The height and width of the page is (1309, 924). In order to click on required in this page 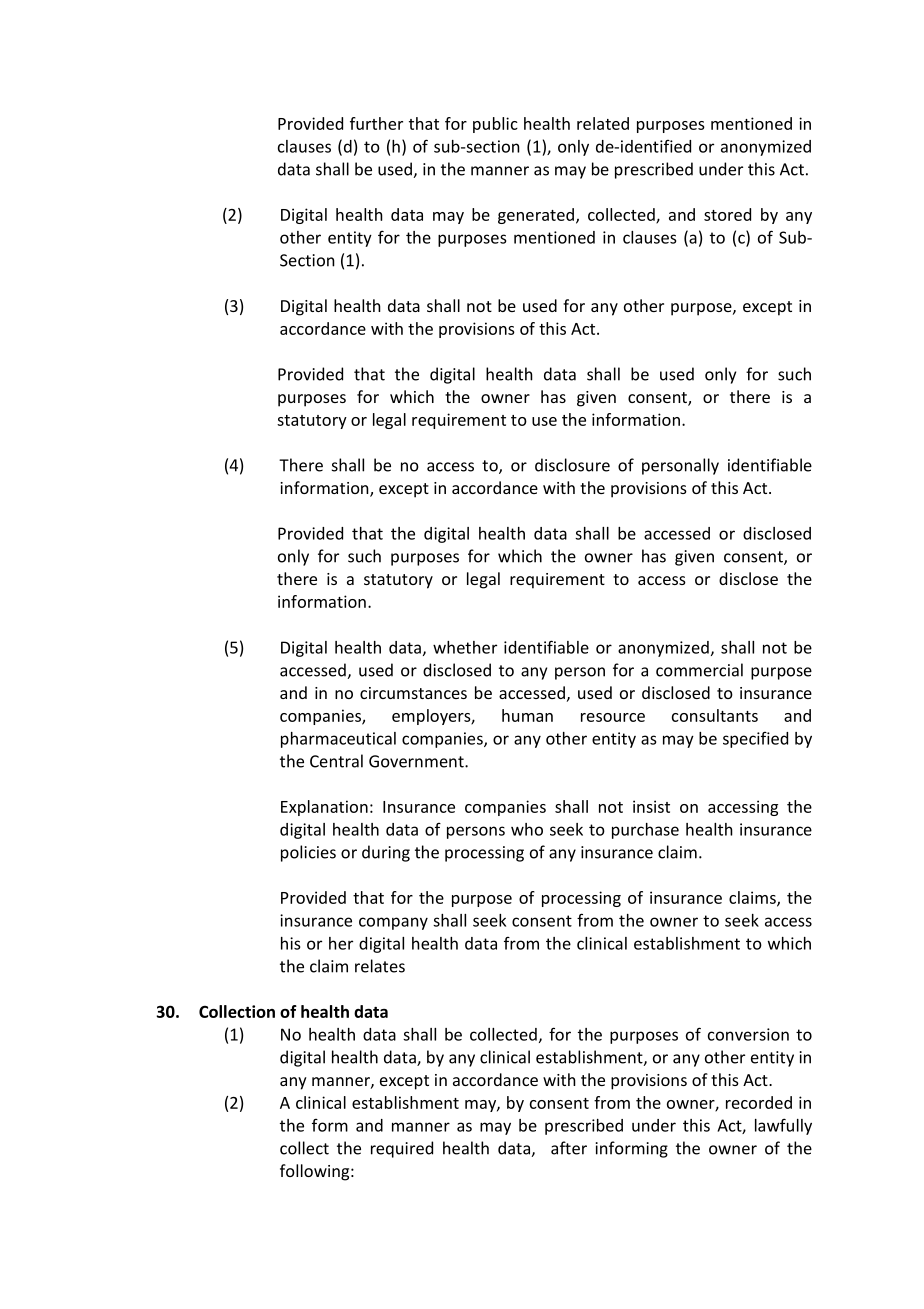, I will do `click(402, 1149)`.
